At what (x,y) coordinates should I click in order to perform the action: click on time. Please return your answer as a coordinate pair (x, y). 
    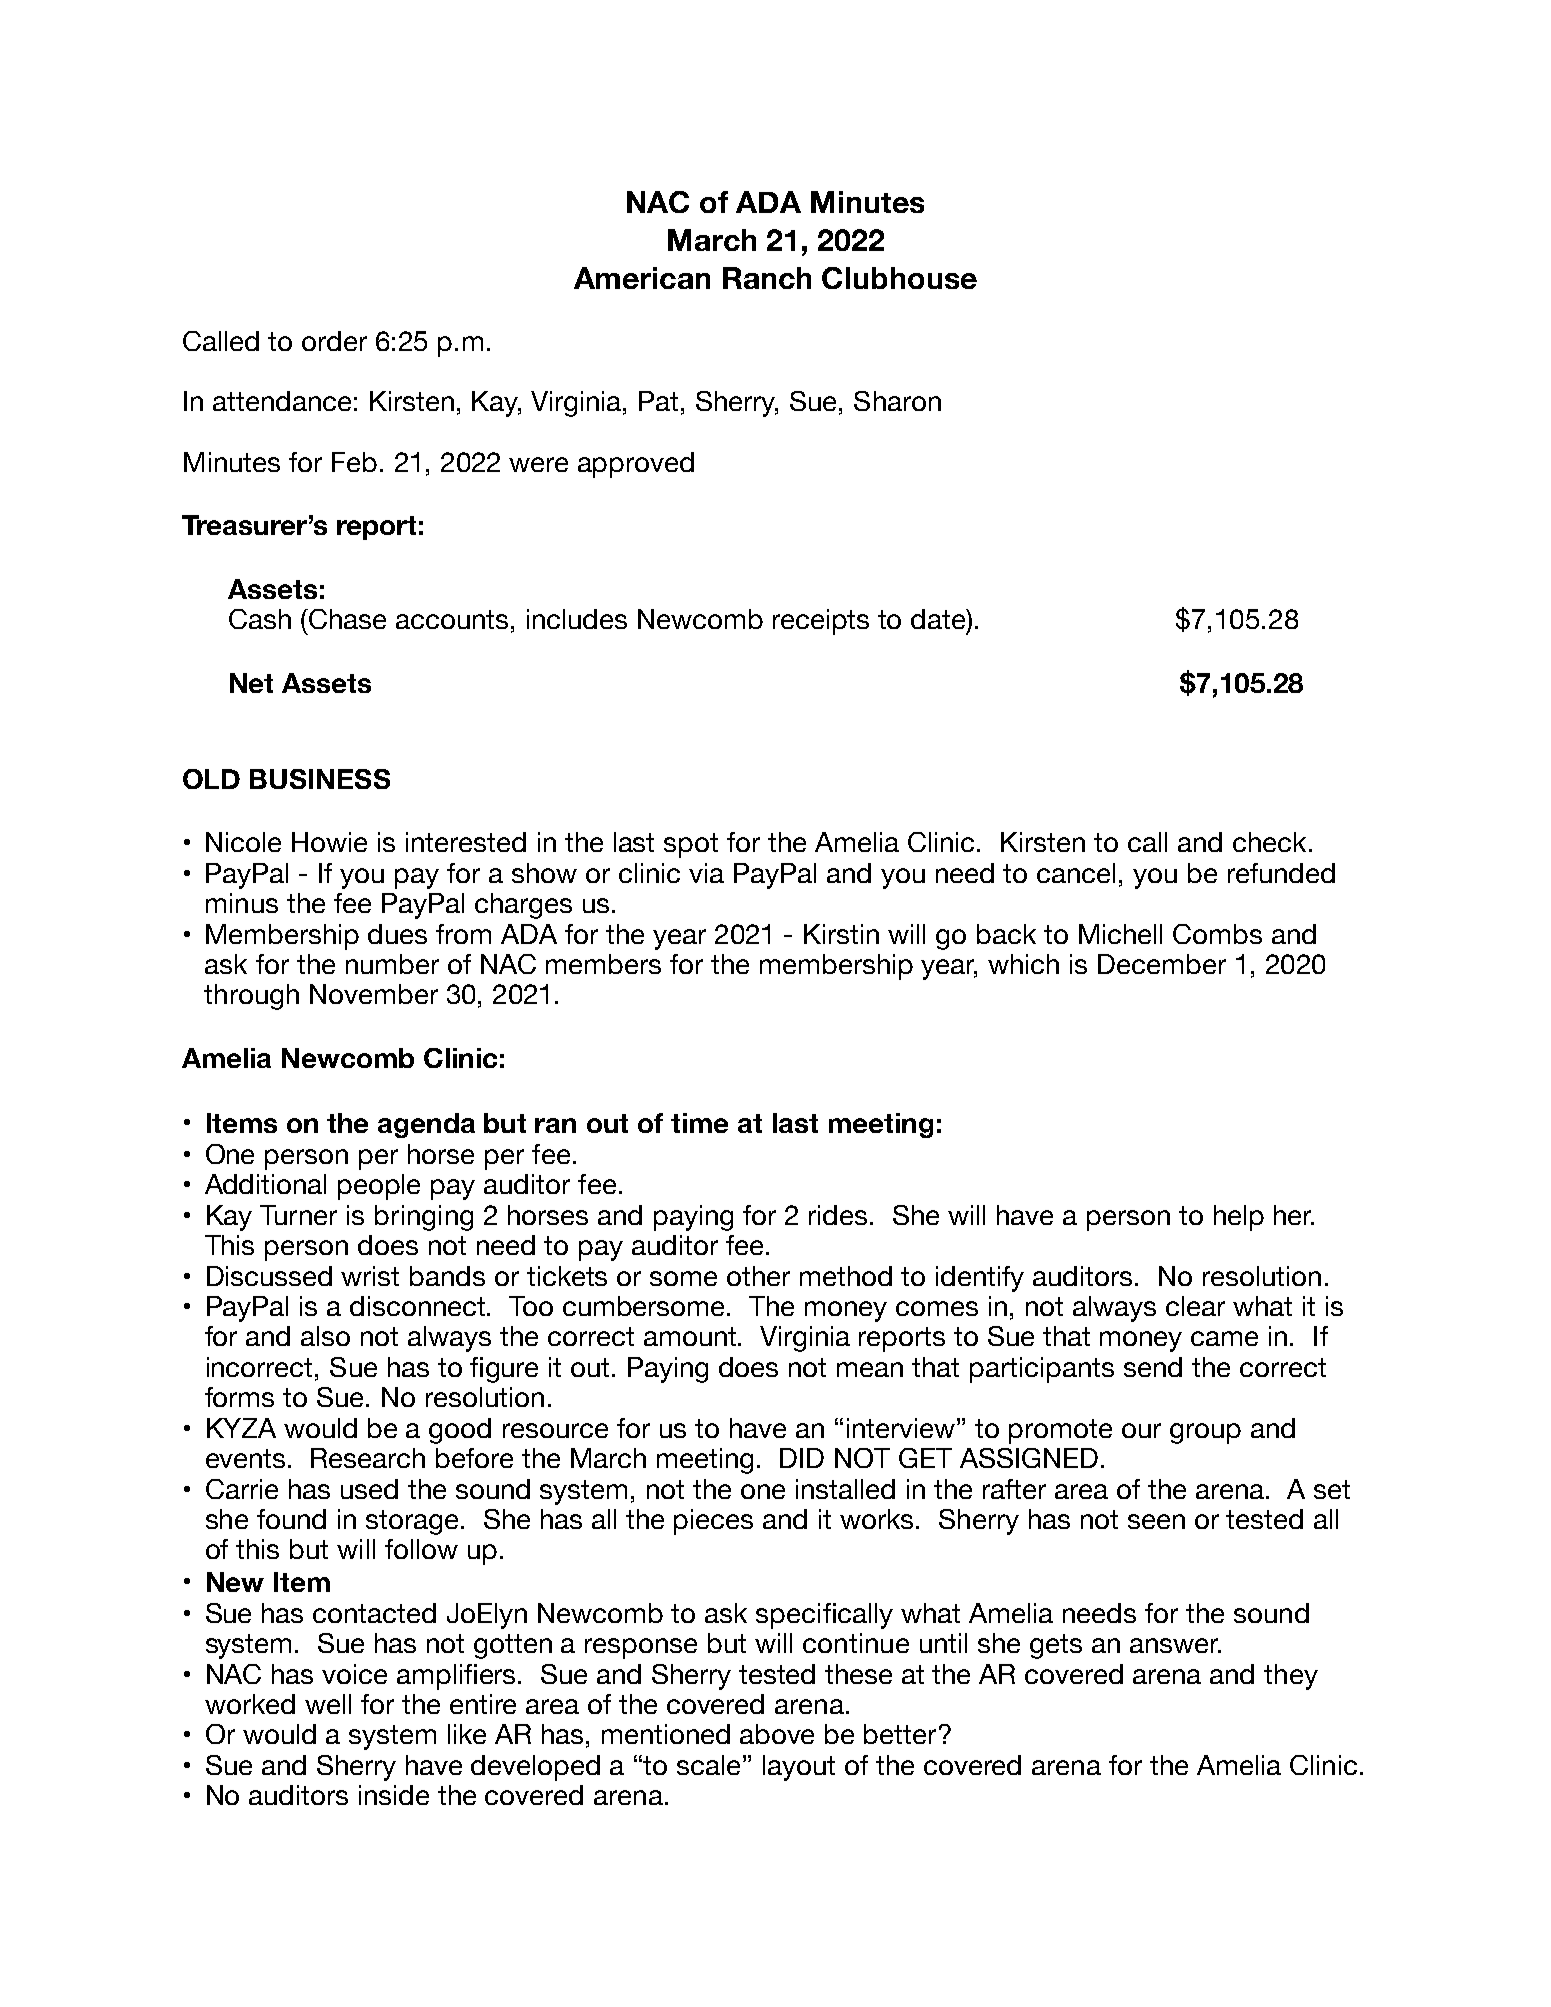
    Looking at the image, I should click on (699, 1123).
